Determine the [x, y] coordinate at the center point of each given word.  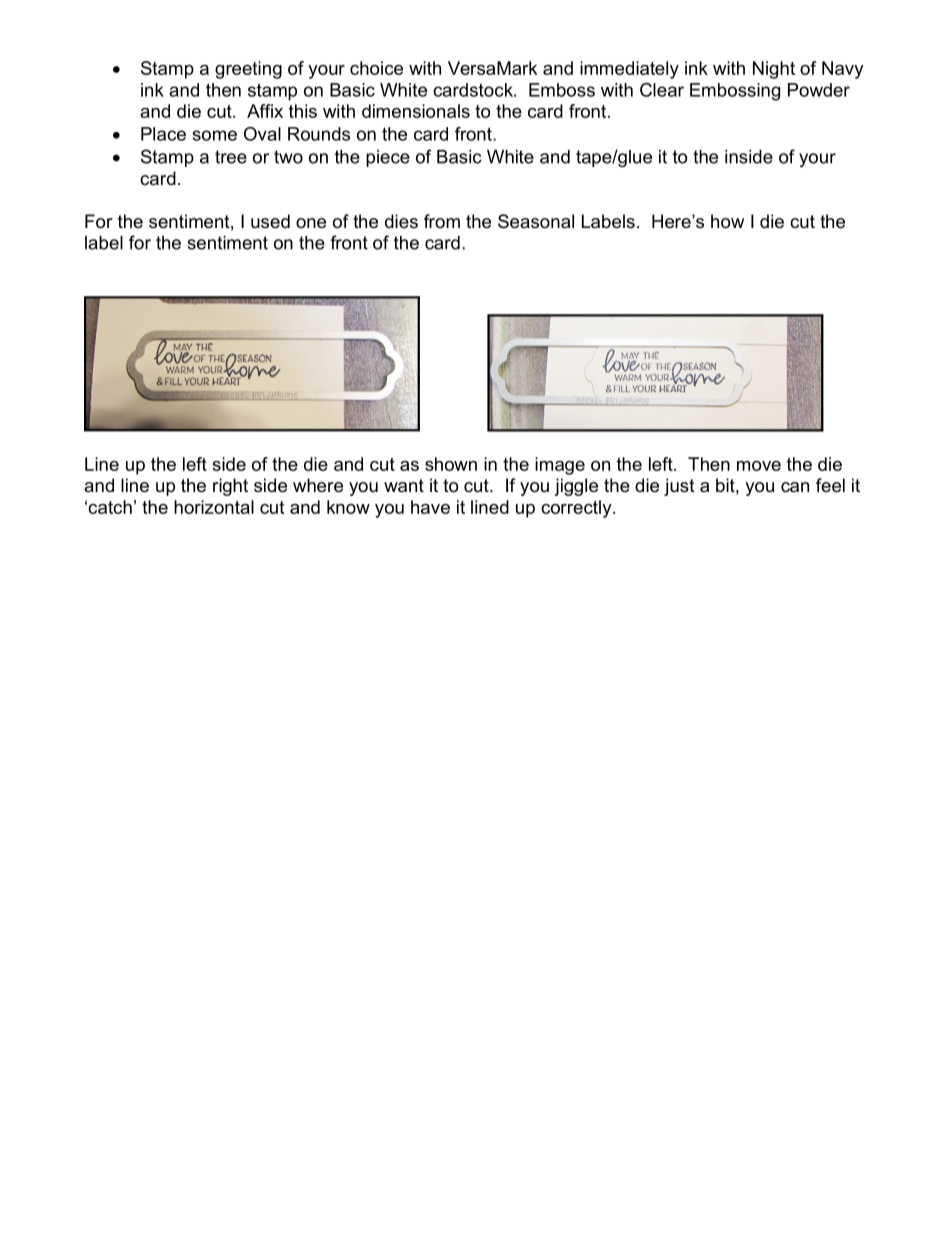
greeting [248, 70]
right [230, 487]
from [442, 221]
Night [774, 70]
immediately [629, 70]
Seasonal [536, 221]
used [270, 221]
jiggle [576, 487]
